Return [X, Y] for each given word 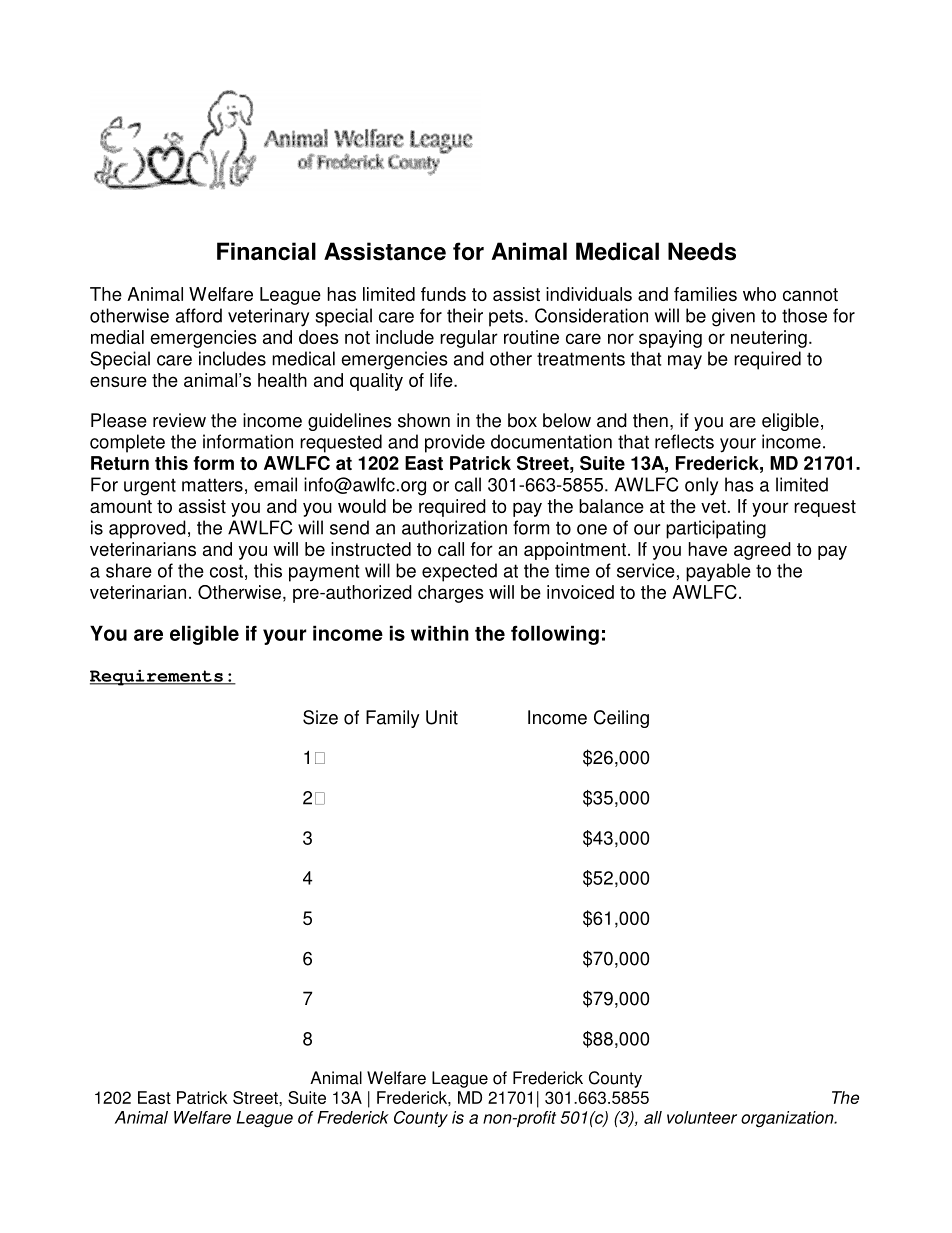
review [179, 420]
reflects [684, 441]
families [705, 294]
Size [320, 717]
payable [718, 572]
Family [393, 719]
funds [443, 294]
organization [788, 1119]
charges [451, 594]
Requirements [157, 678]
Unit [442, 717]
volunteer [702, 1117]
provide [455, 443]
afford [199, 315]
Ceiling [621, 719]
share [129, 570]
